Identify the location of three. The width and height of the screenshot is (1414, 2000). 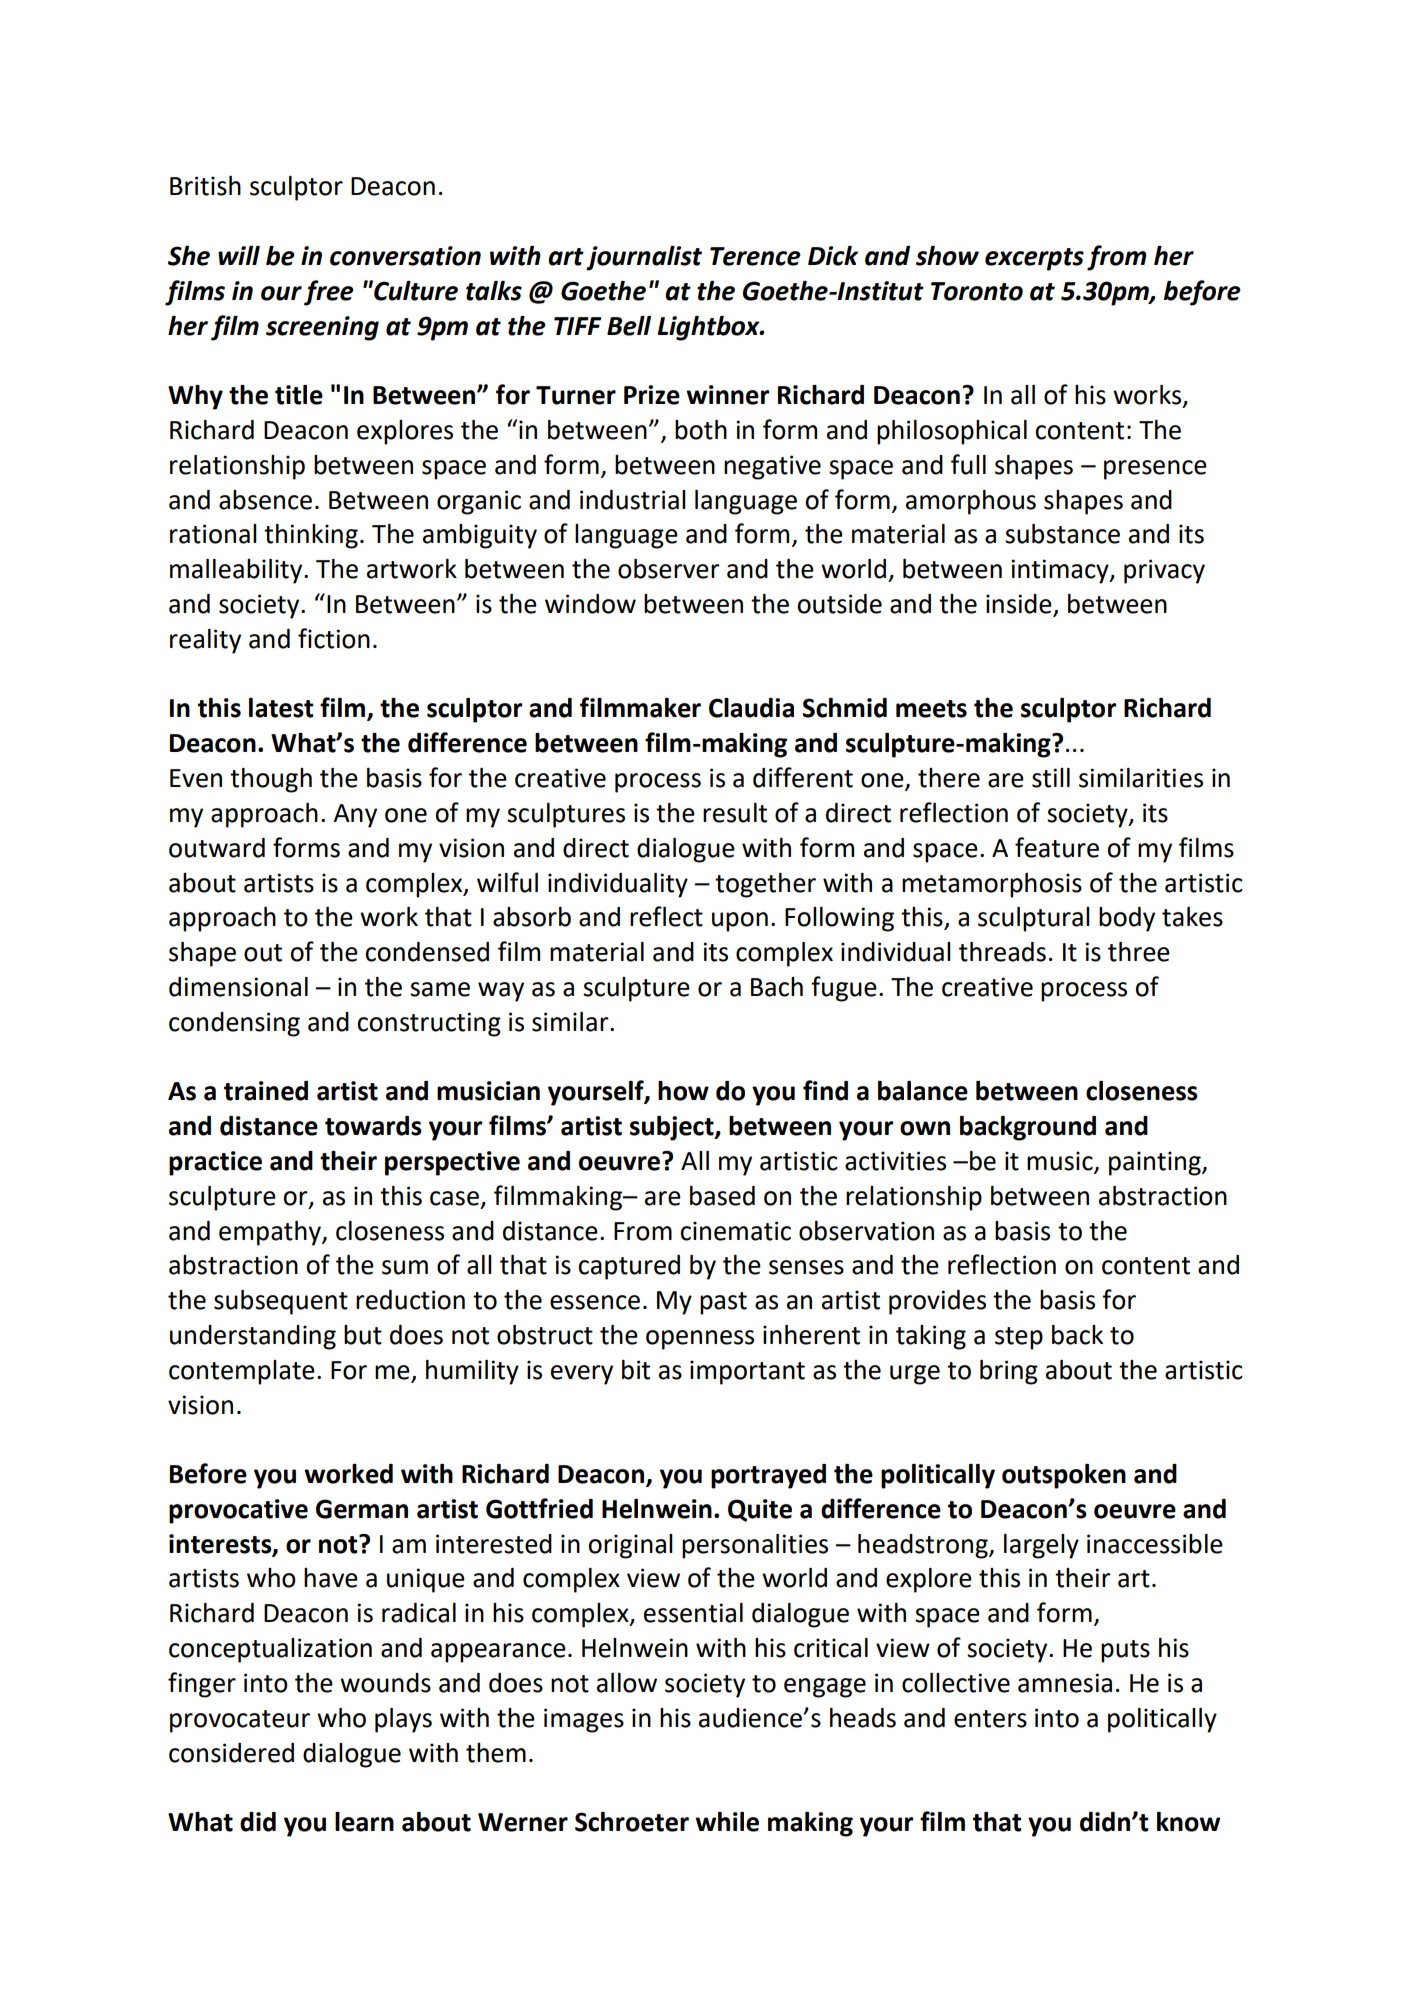
(1139, 952).
